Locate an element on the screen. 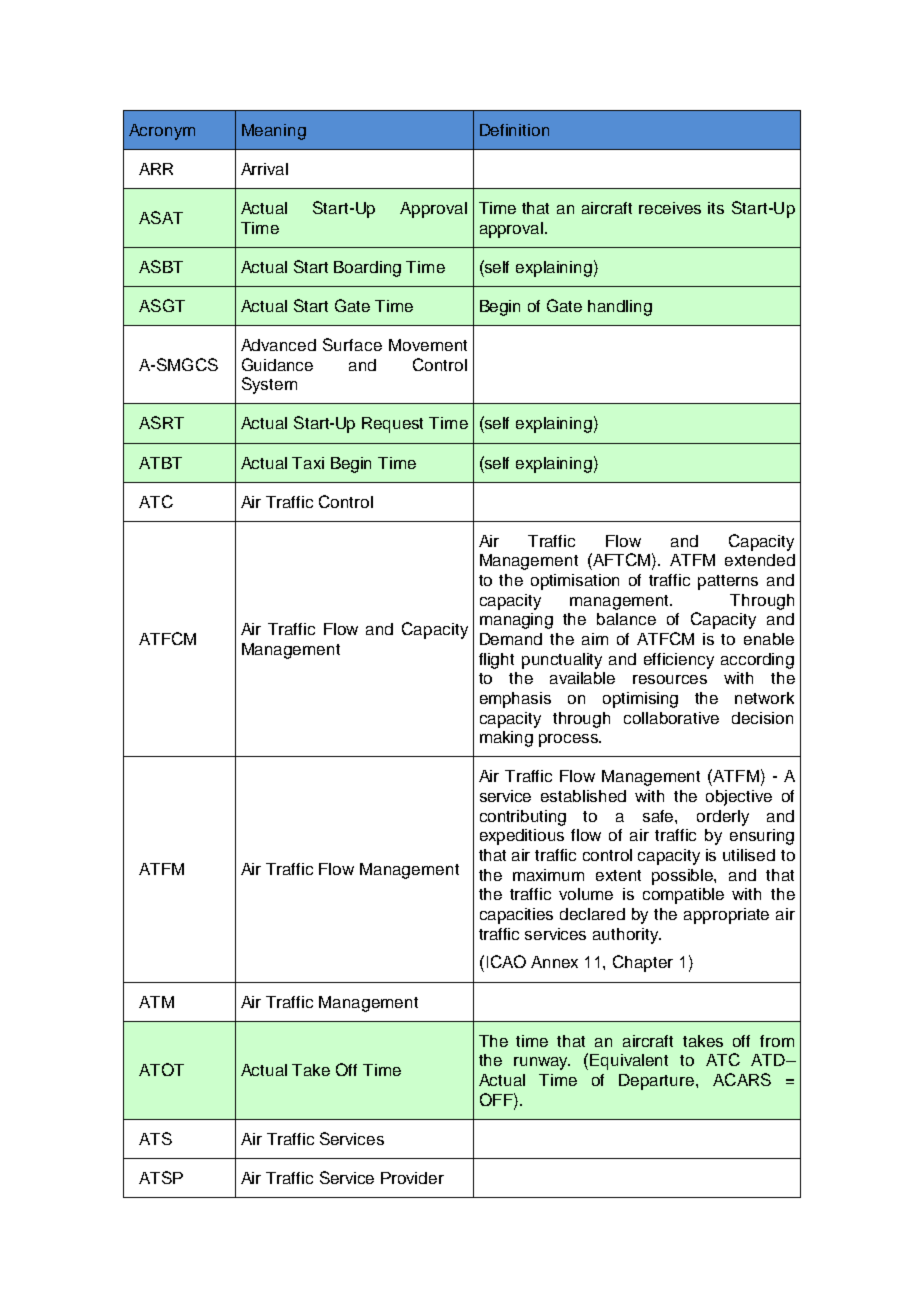  Departure is located at coordinates (658, 1082).
